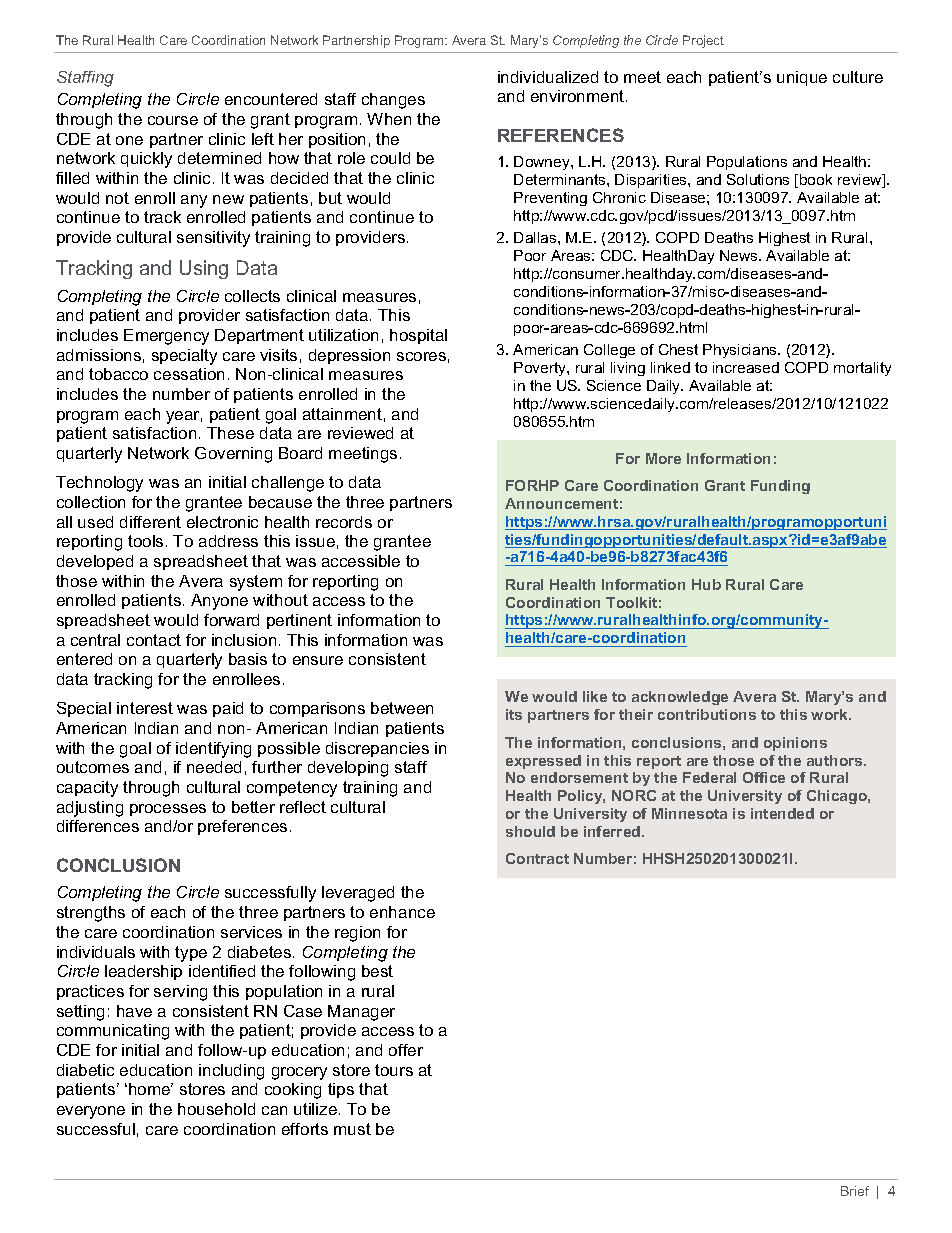 This document has height=1233, width=952. I want to click on enhance, so click(402, 912).
